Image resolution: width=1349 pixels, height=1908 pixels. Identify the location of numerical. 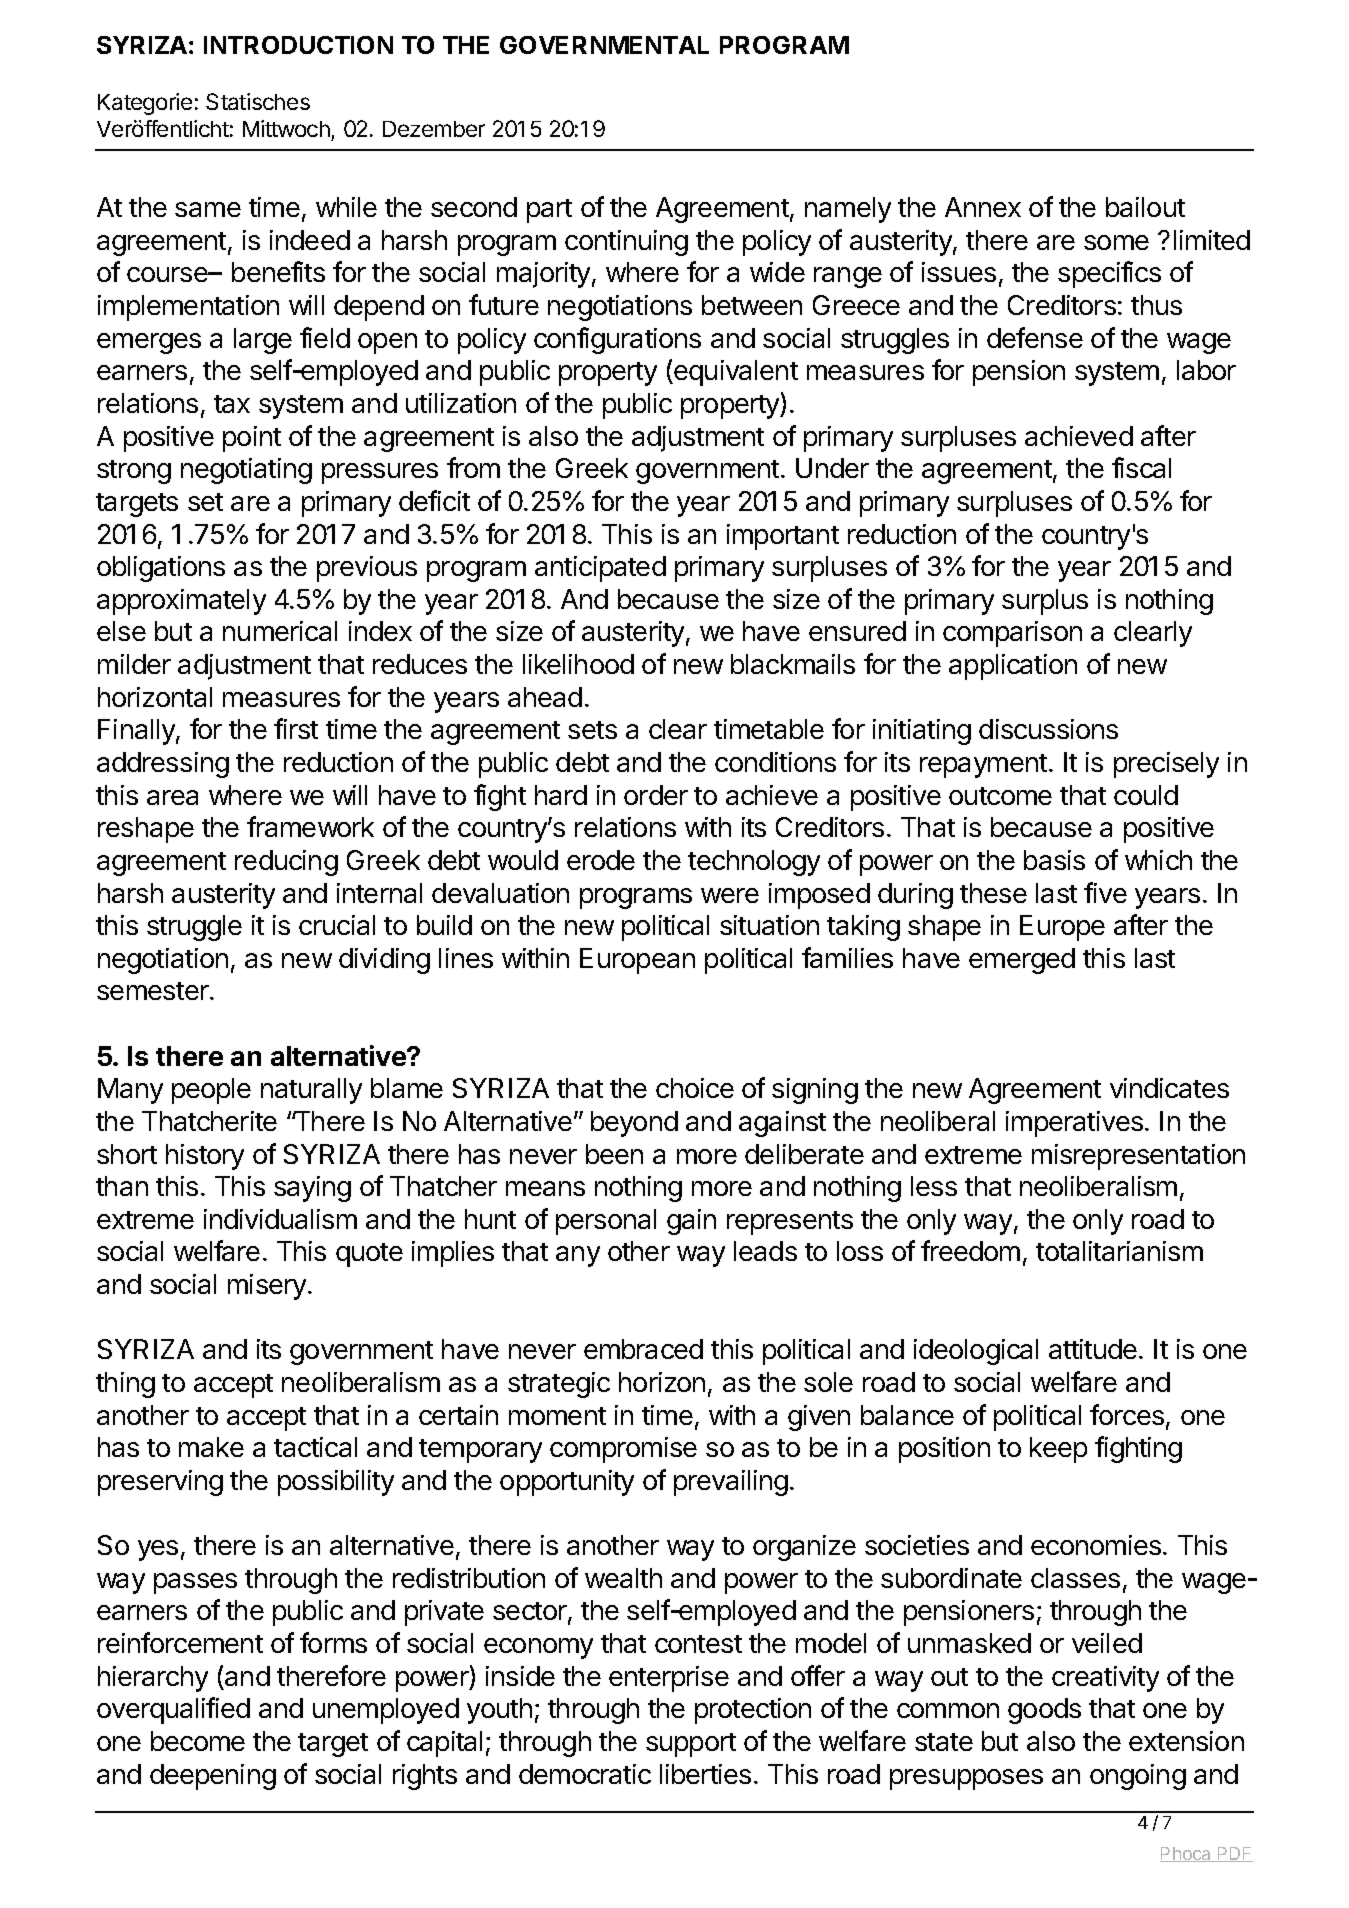
(280, 631).
